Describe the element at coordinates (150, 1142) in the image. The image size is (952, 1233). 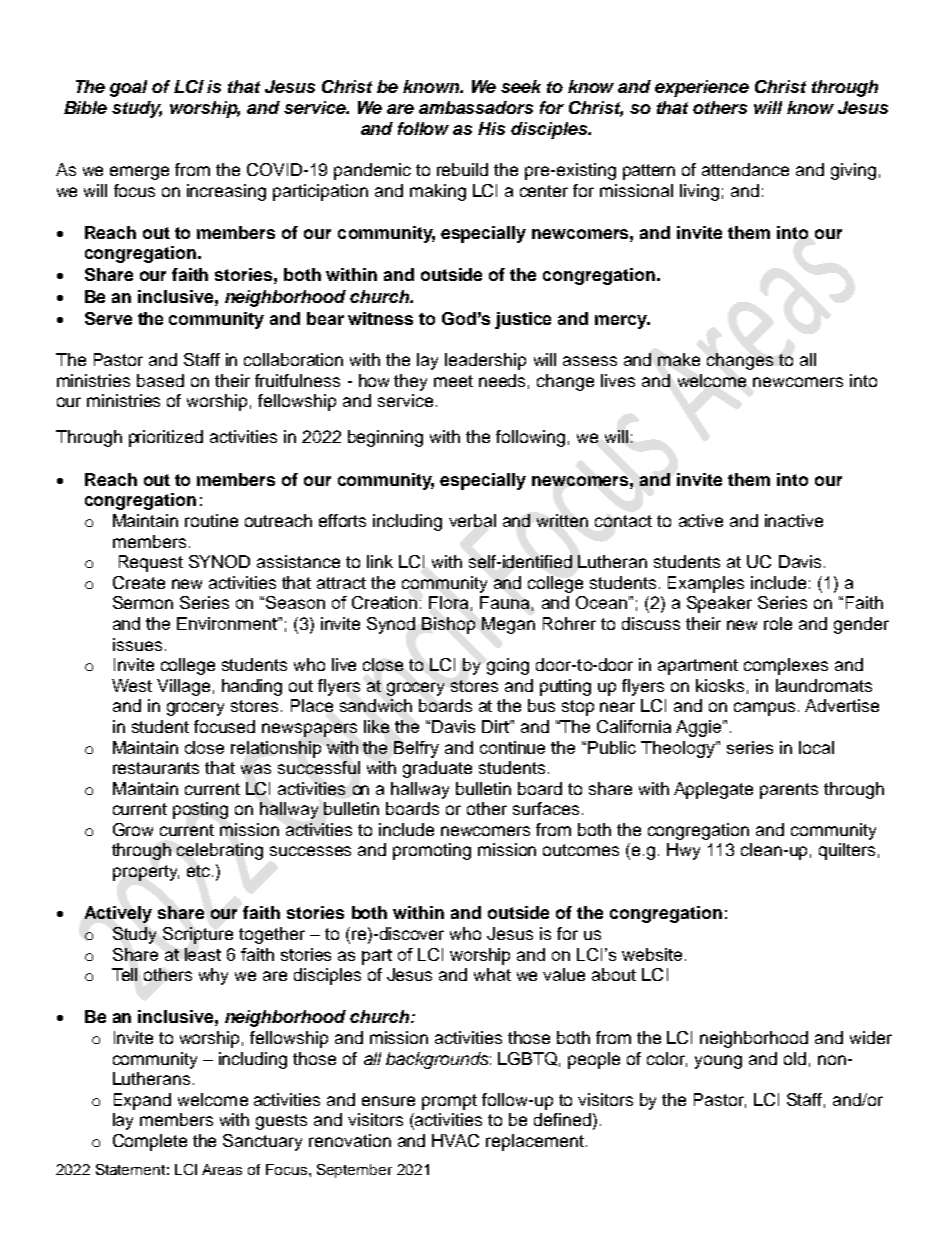
I see `Complete` at that location.
